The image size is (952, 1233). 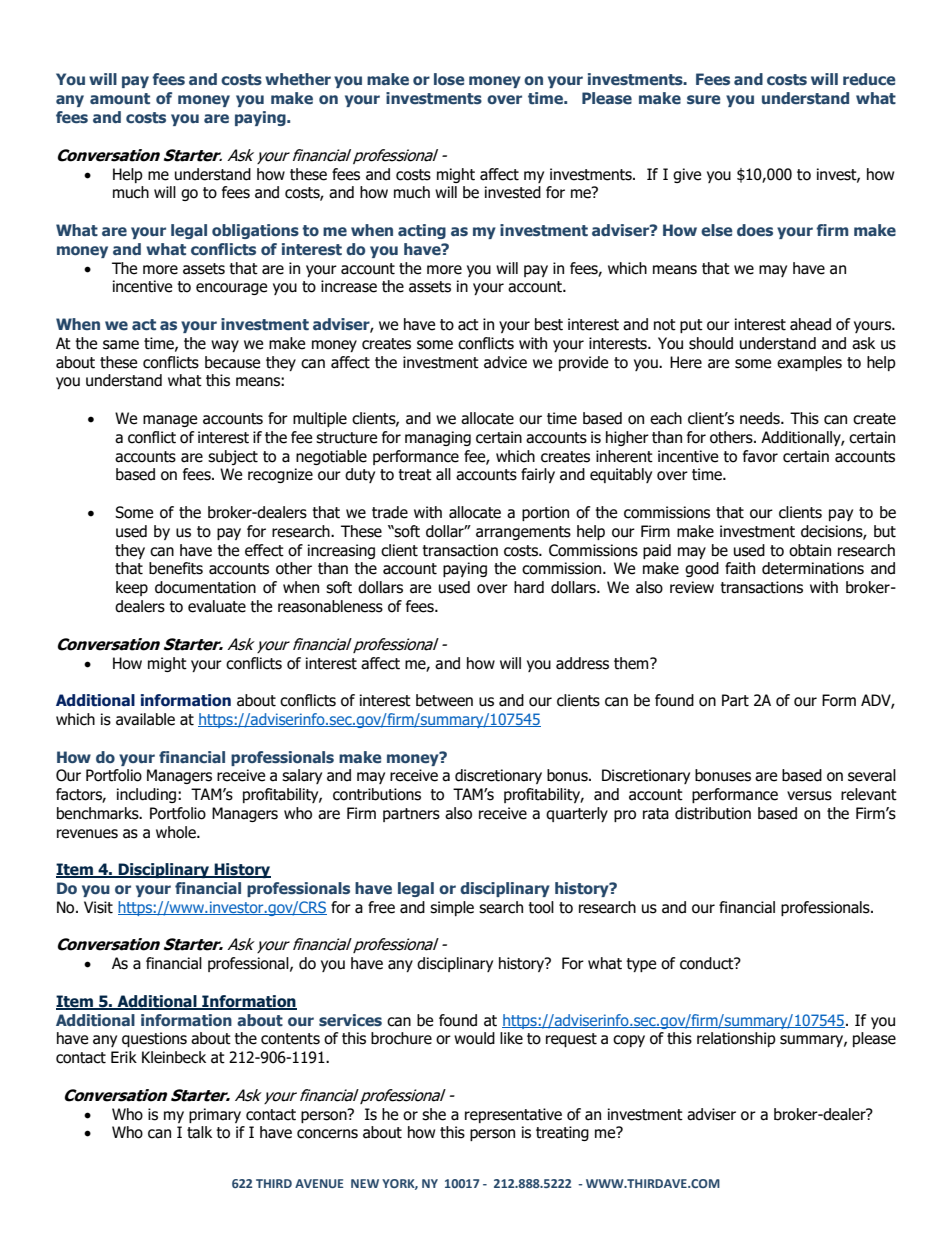 What do you see at coordinates (217, 606) in the page?
I see `evaluate` at bounding box center [217, 606].
